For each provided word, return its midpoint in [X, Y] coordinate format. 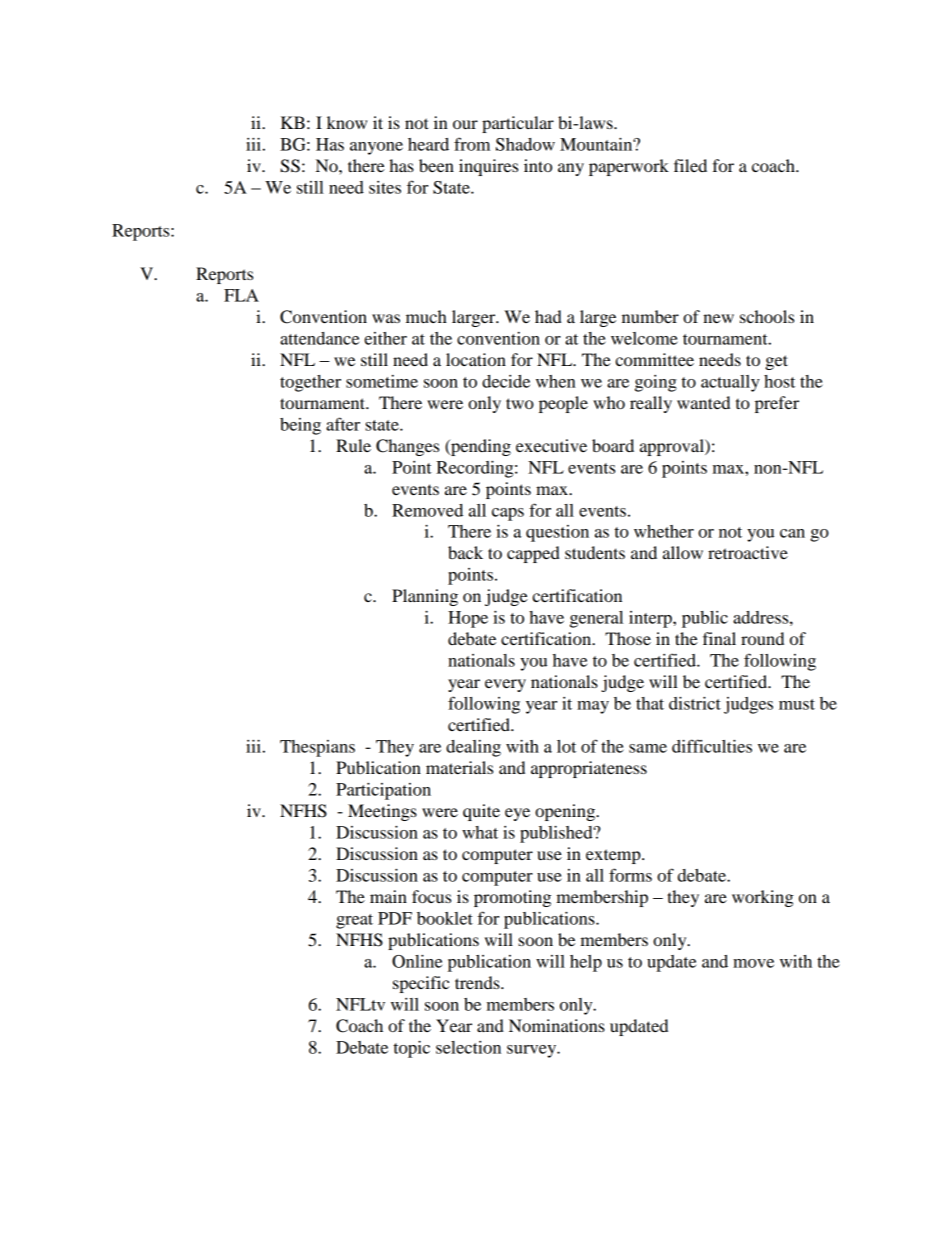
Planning [425, 597]
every [505, 685]
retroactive [748, 552]
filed [690, 165]
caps [508, 514]
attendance [319, 338]
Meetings [382, 812]
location [476, 359]
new [718, 318]
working [763, 898]
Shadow [525, 144]
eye [517, 814]
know [347, 122]
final [719, 638]
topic [412, 1049]
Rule [353, 445]
